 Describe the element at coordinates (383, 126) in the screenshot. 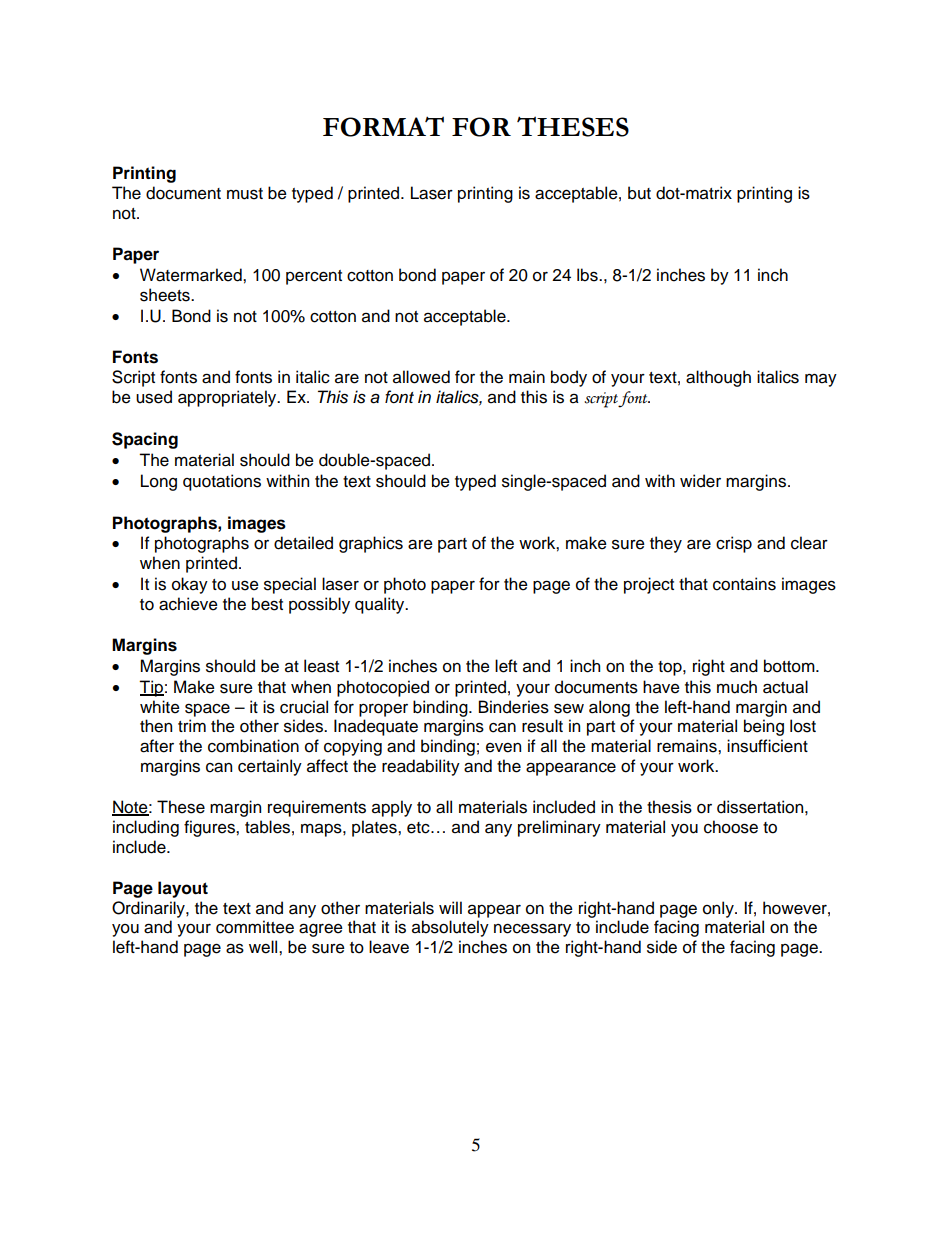

I see `FORMAT` at that location.
